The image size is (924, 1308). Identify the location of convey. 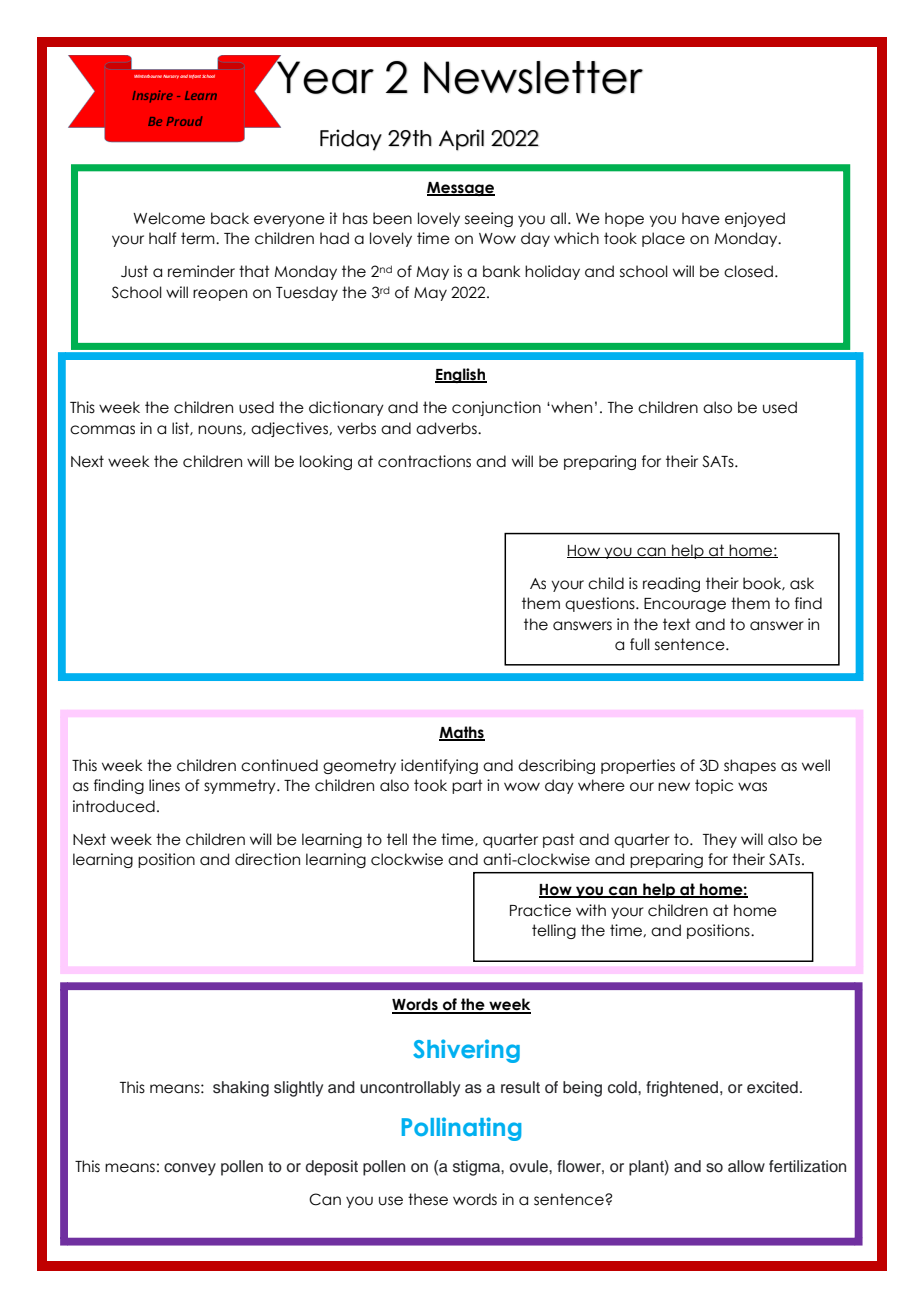
(190, 1169).
